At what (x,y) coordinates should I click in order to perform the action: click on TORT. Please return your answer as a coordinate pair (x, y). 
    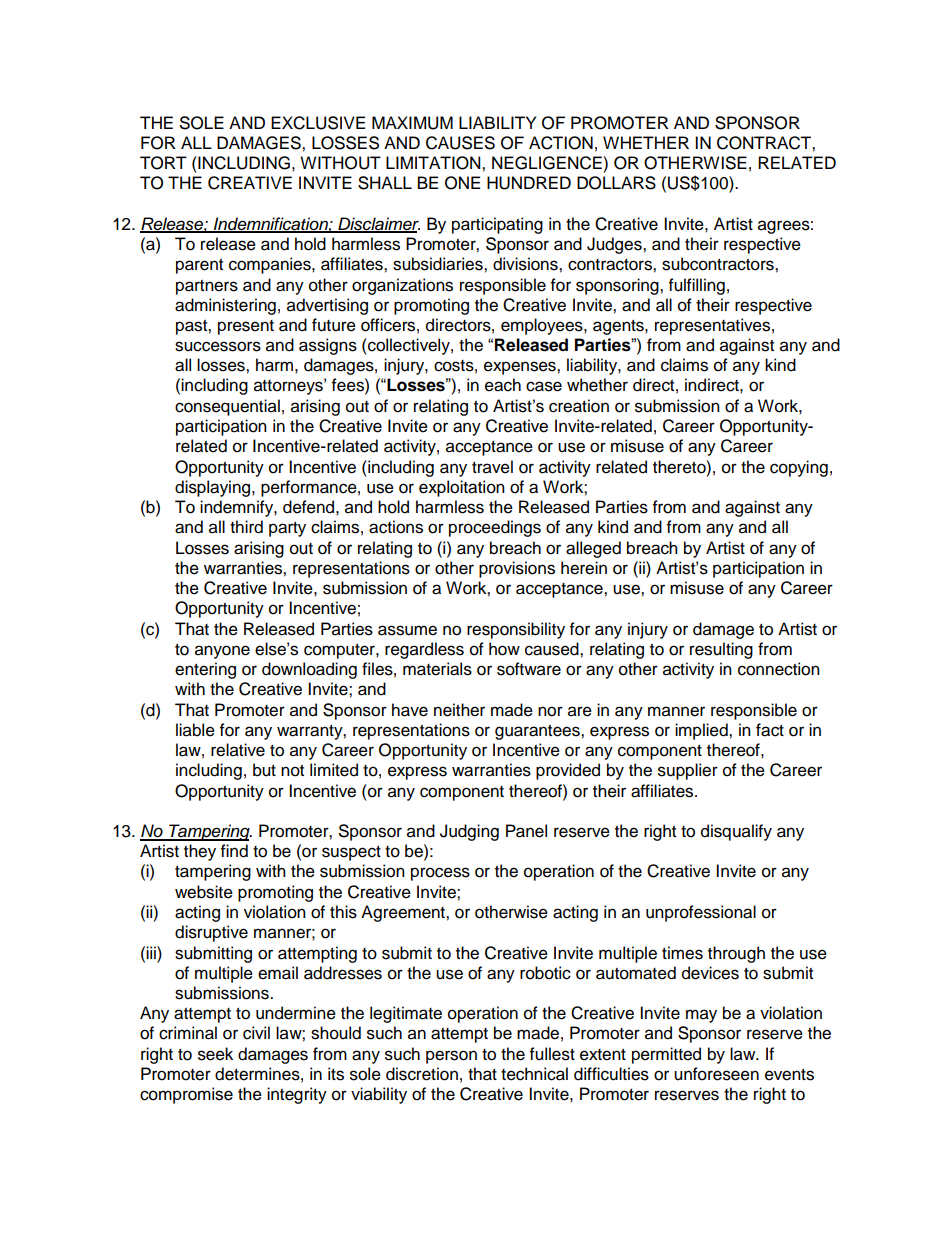
    Looking at the image, I should click on (163, 163).
